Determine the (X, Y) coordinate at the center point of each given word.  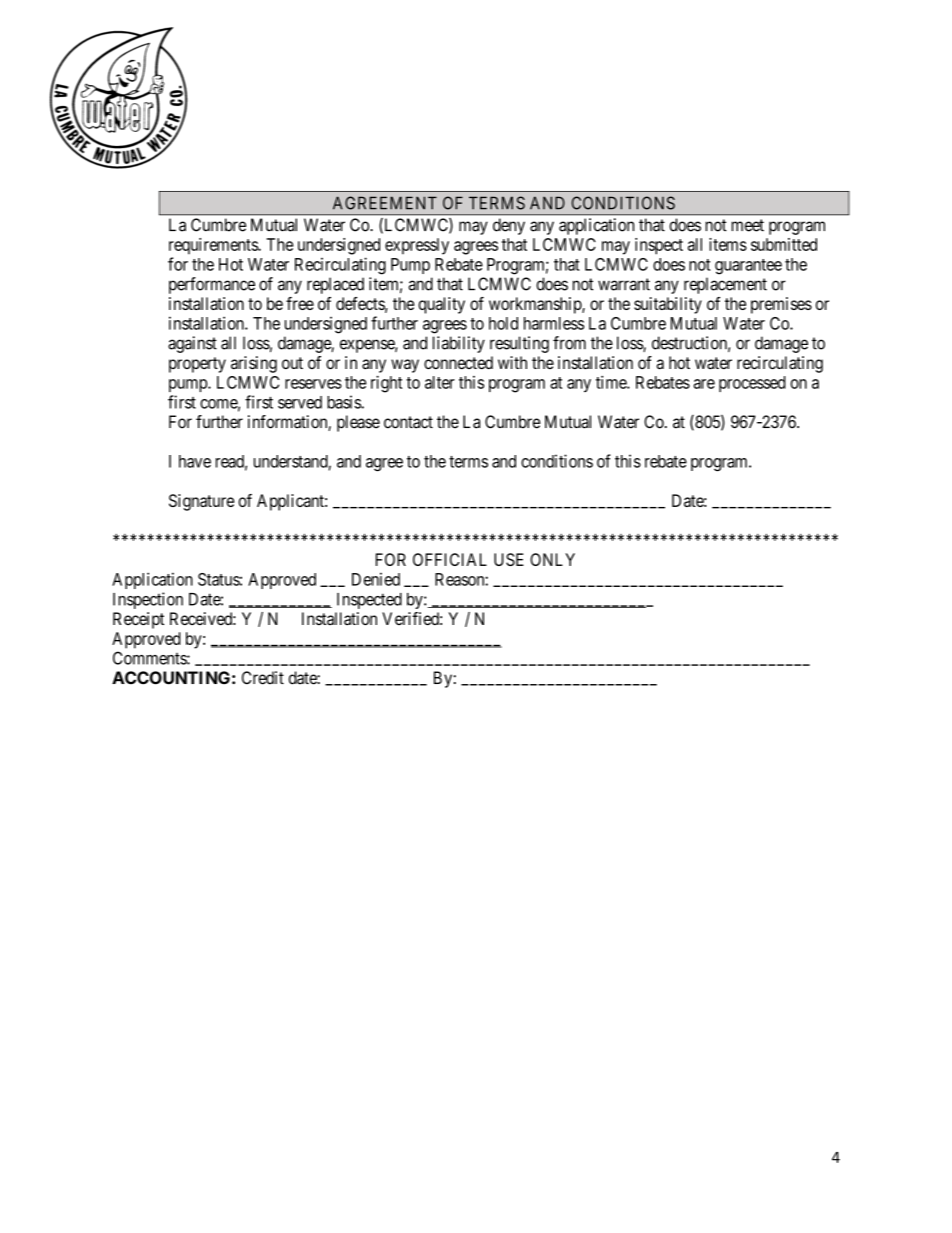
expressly (417, 246)
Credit (263, 678)
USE (509, 559)
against (192, 344)
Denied (376, 579)
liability (459, 344)
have (195, 461)
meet (747, 225)
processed (752, 384)
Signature (201, 502)
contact (408, 422)
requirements (214, 246)
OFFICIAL (450, 559)
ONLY (552, 559)
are (704, 384)
